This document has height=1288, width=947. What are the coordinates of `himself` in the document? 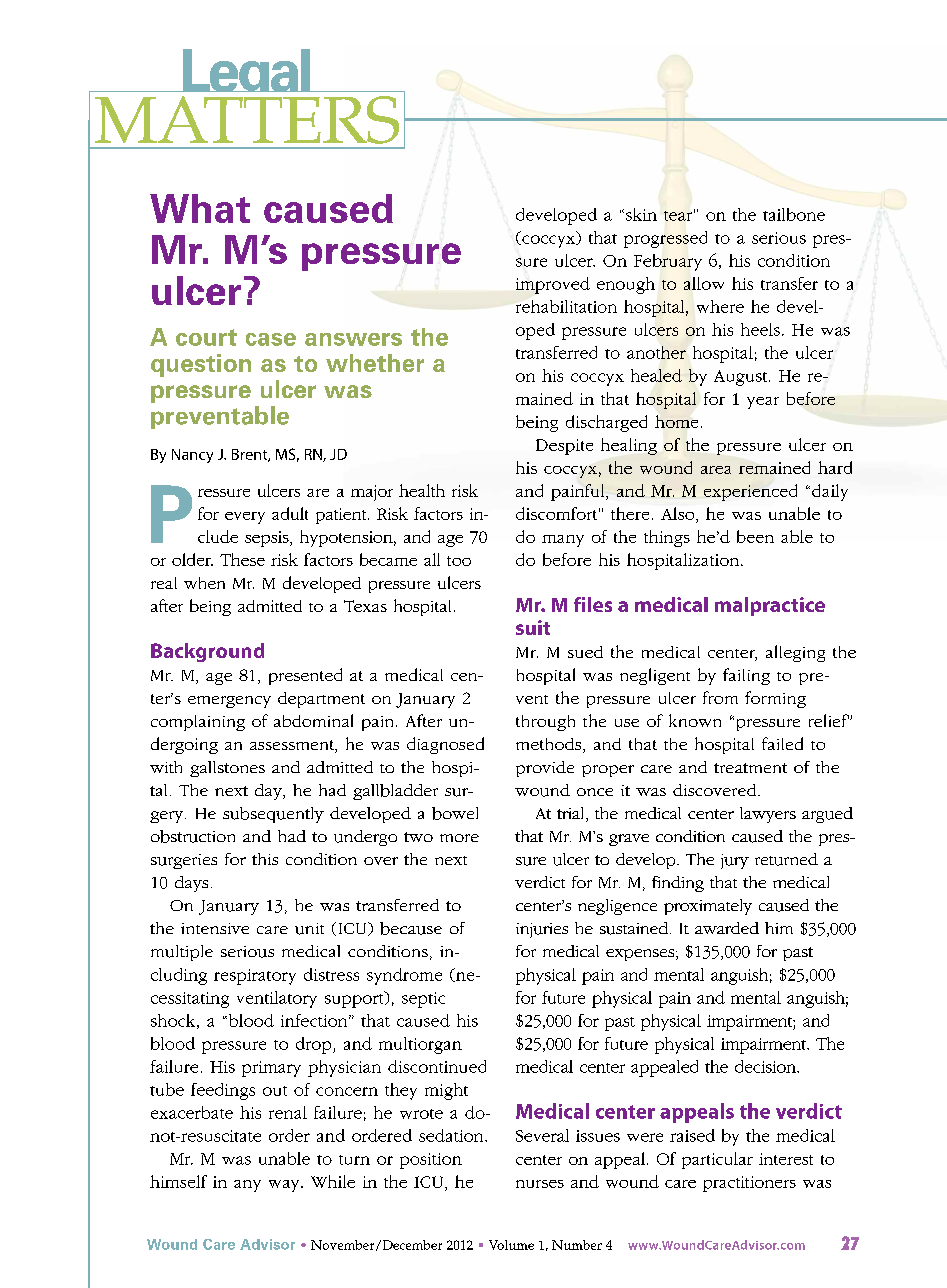 It's located at (178, 1181).
